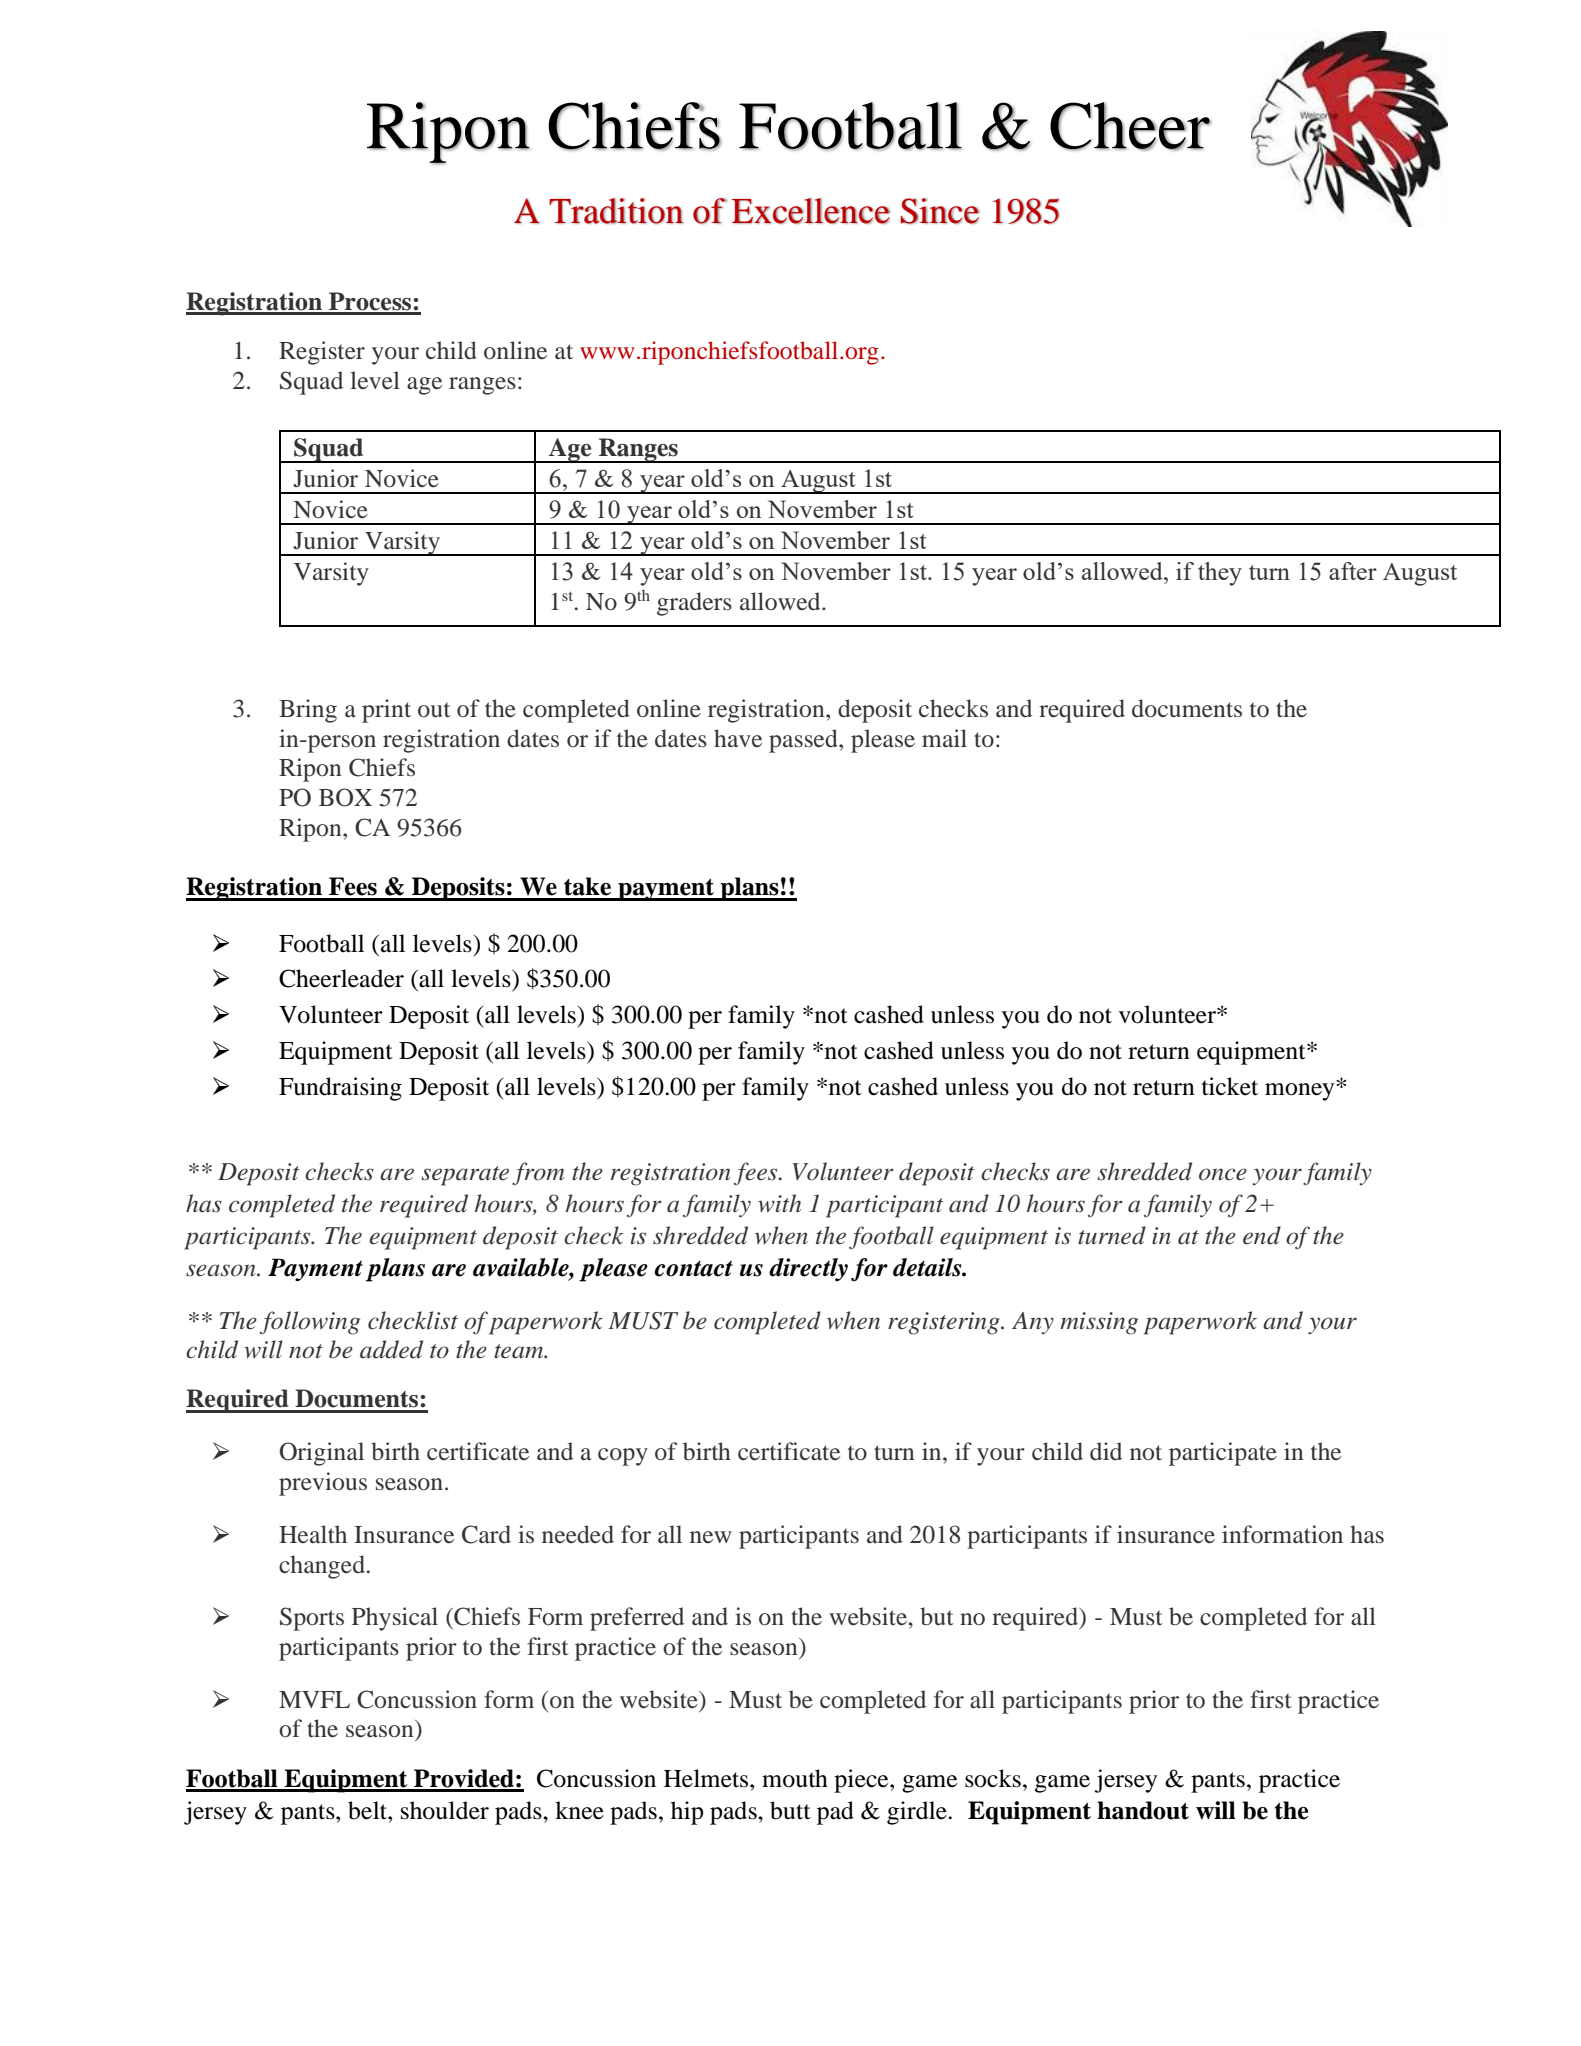 This document has width=1581, height=2046. Describe the element at coordinates (1223, 1454) in the document. I see `participate` at that location.
